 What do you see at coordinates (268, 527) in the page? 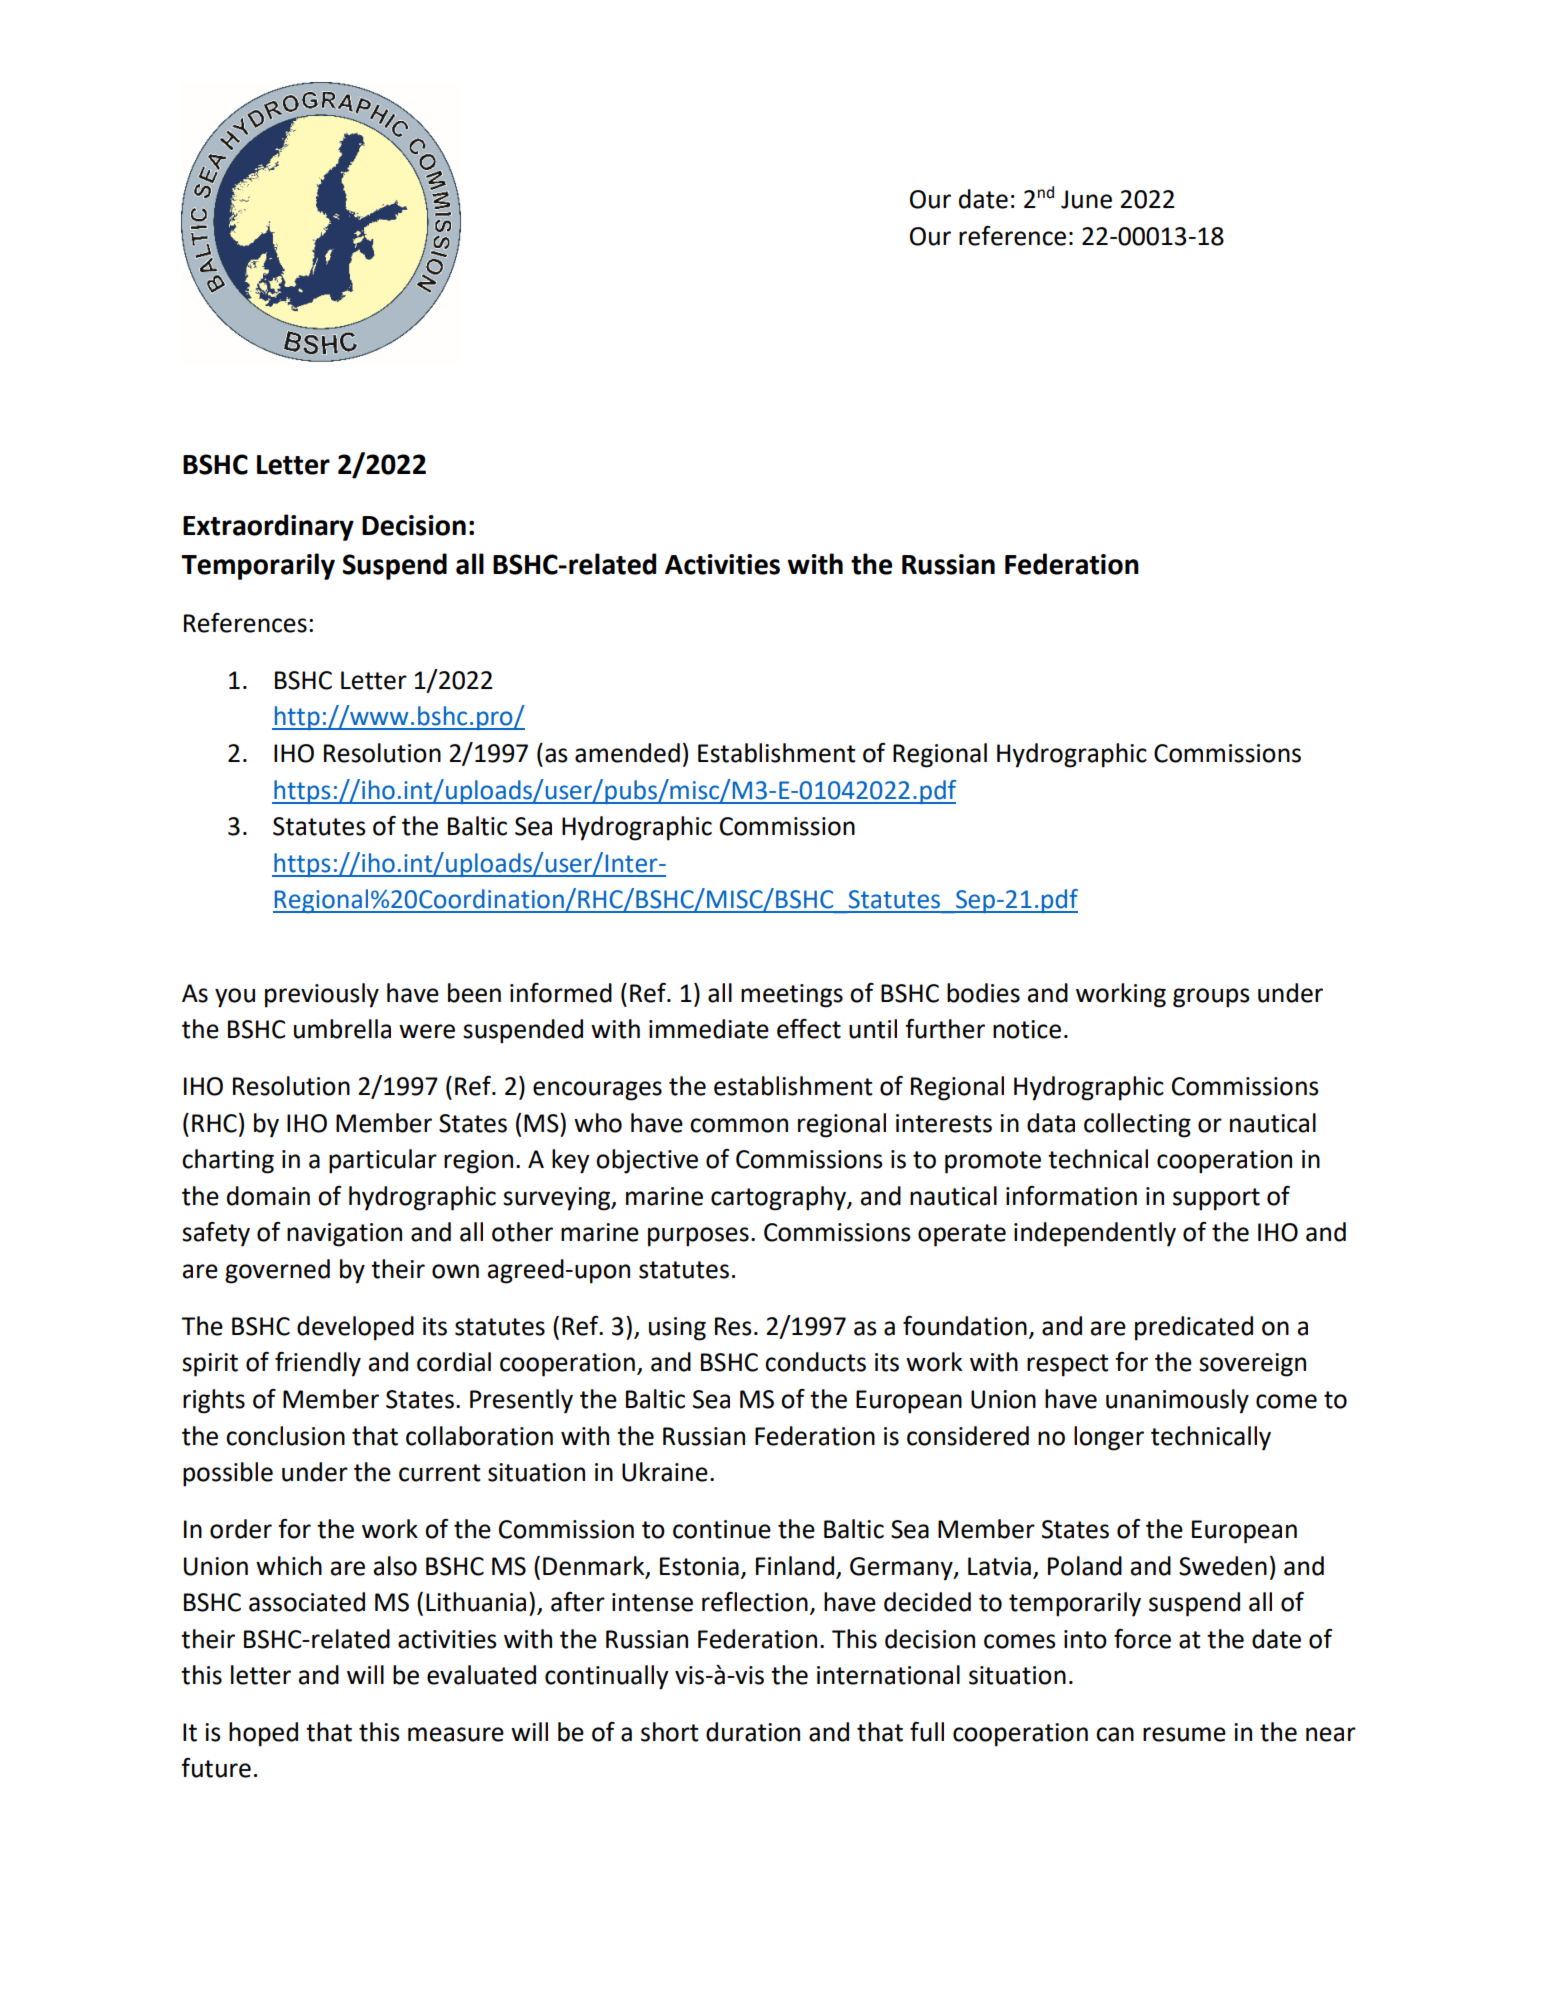
I see `Extraordinary` at bounding box center [268, 527].
